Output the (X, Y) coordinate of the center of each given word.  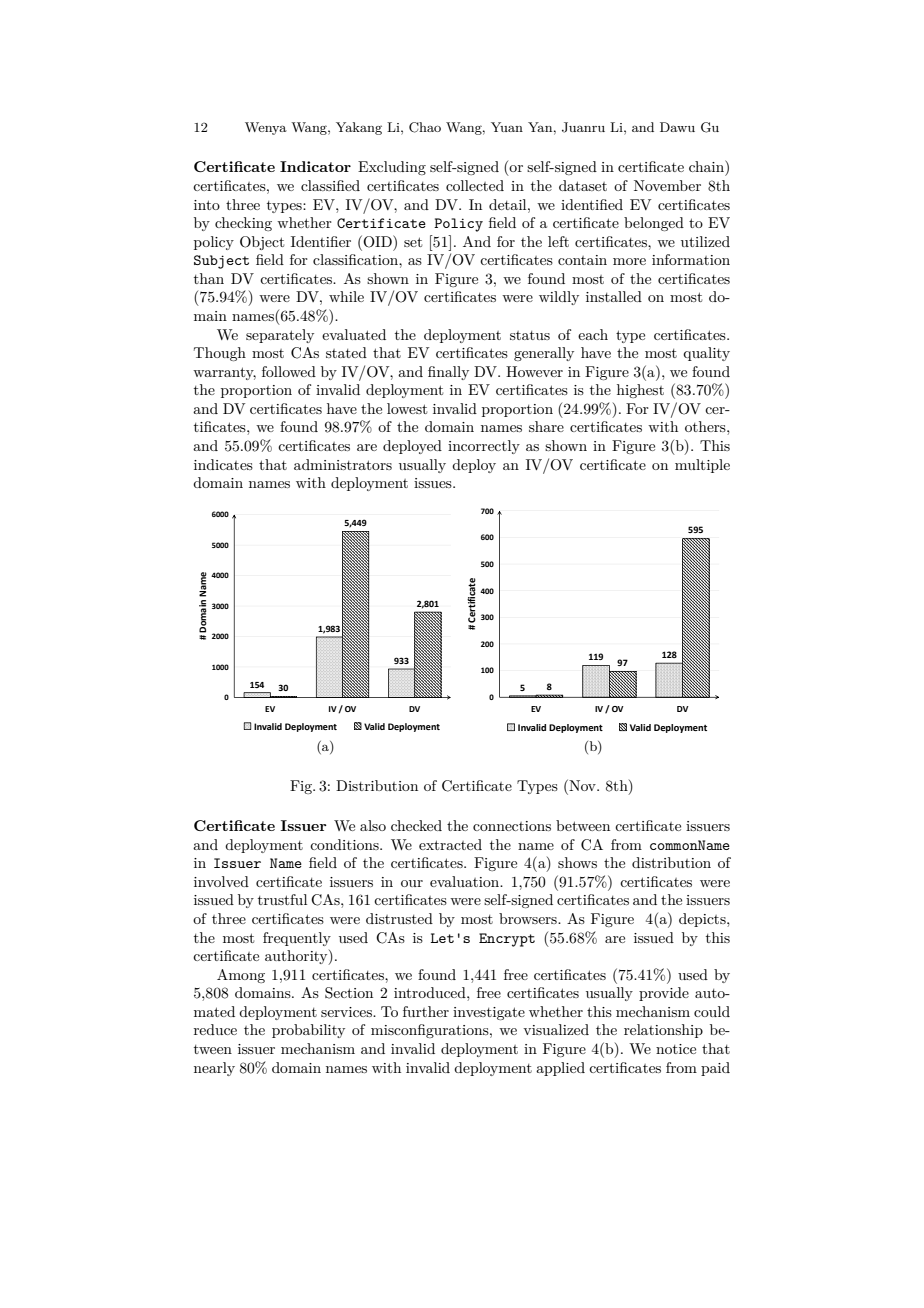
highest (640, 391)
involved (221, 881)
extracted (450, 844)
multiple (702, 466)
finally (448, 373)
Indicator (315, 166)
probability (308, 1031)
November (667, 185)
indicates (223, 464)
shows (577, 862)
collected (475, 185)
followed (289, 371)
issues (434, 483)
